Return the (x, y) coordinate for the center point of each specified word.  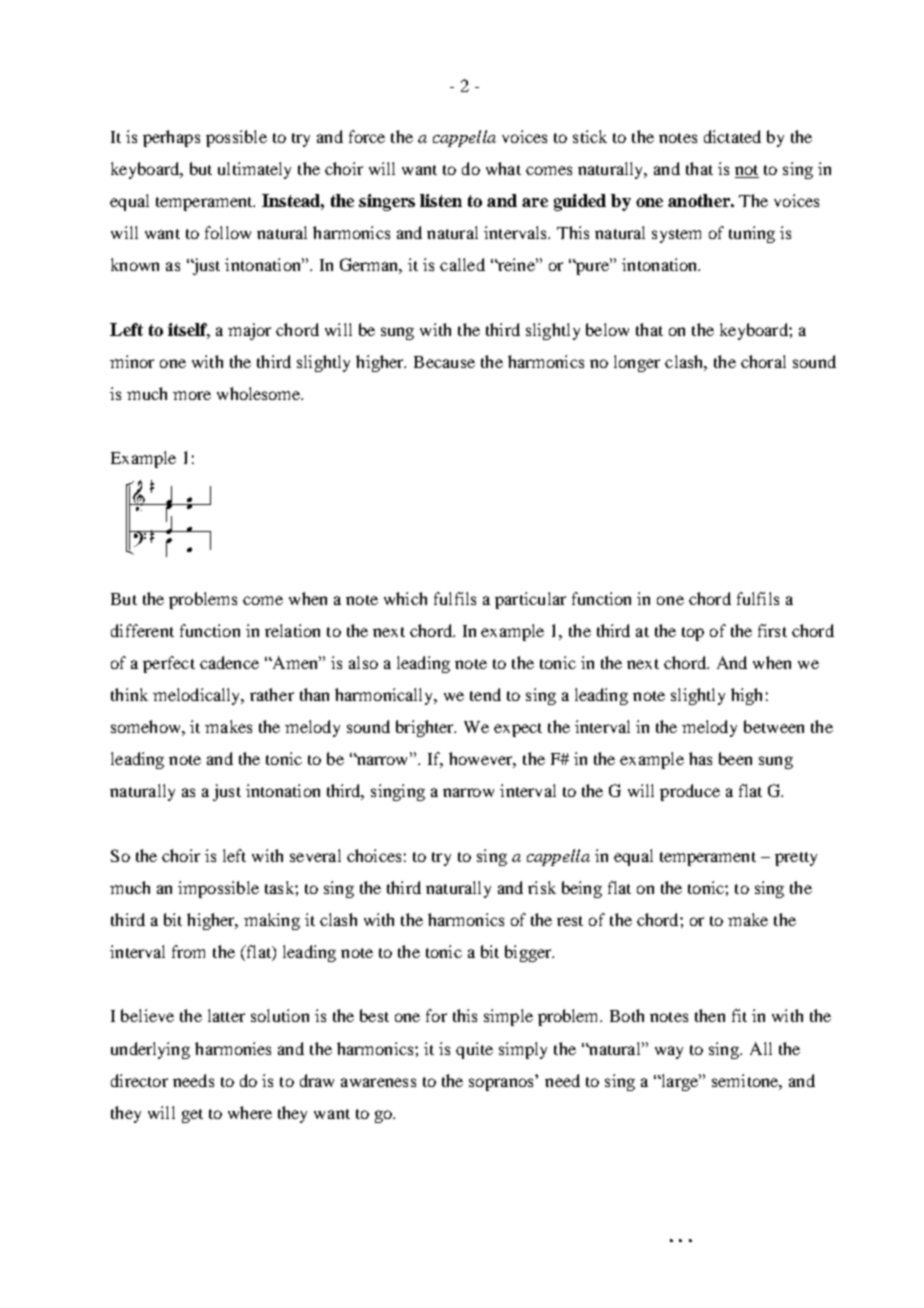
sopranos (501, 1084)
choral (763, 361)
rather (272, 694)
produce (690, 792)
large (680, 1082)
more (192, 395)
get (192, 1116)
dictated (732, 136)
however (482, 760)
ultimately (254, 170)
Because (444, 362)
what (503, 168)
